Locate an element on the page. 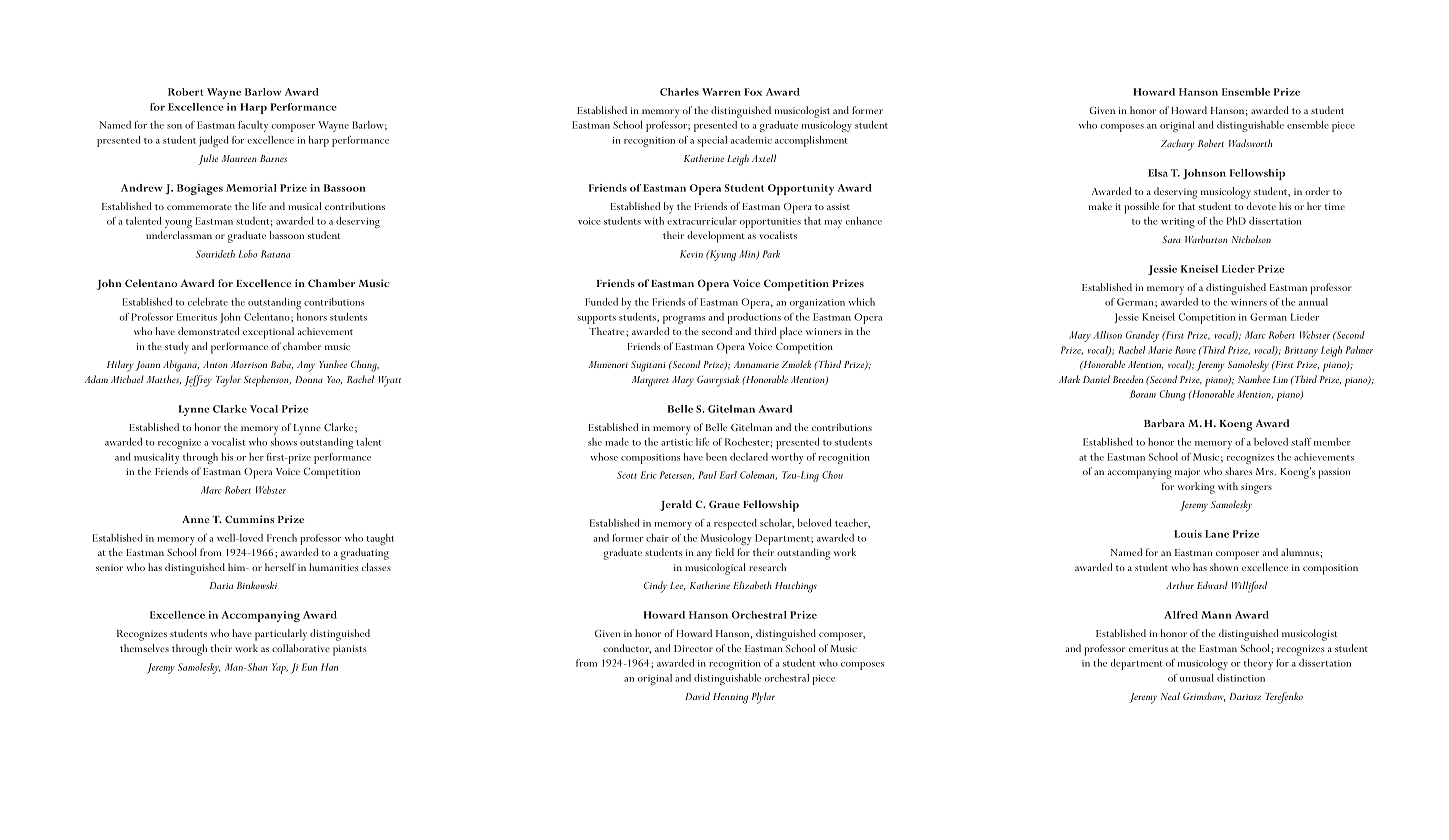  singers is located at coordinates (1256, 488).
